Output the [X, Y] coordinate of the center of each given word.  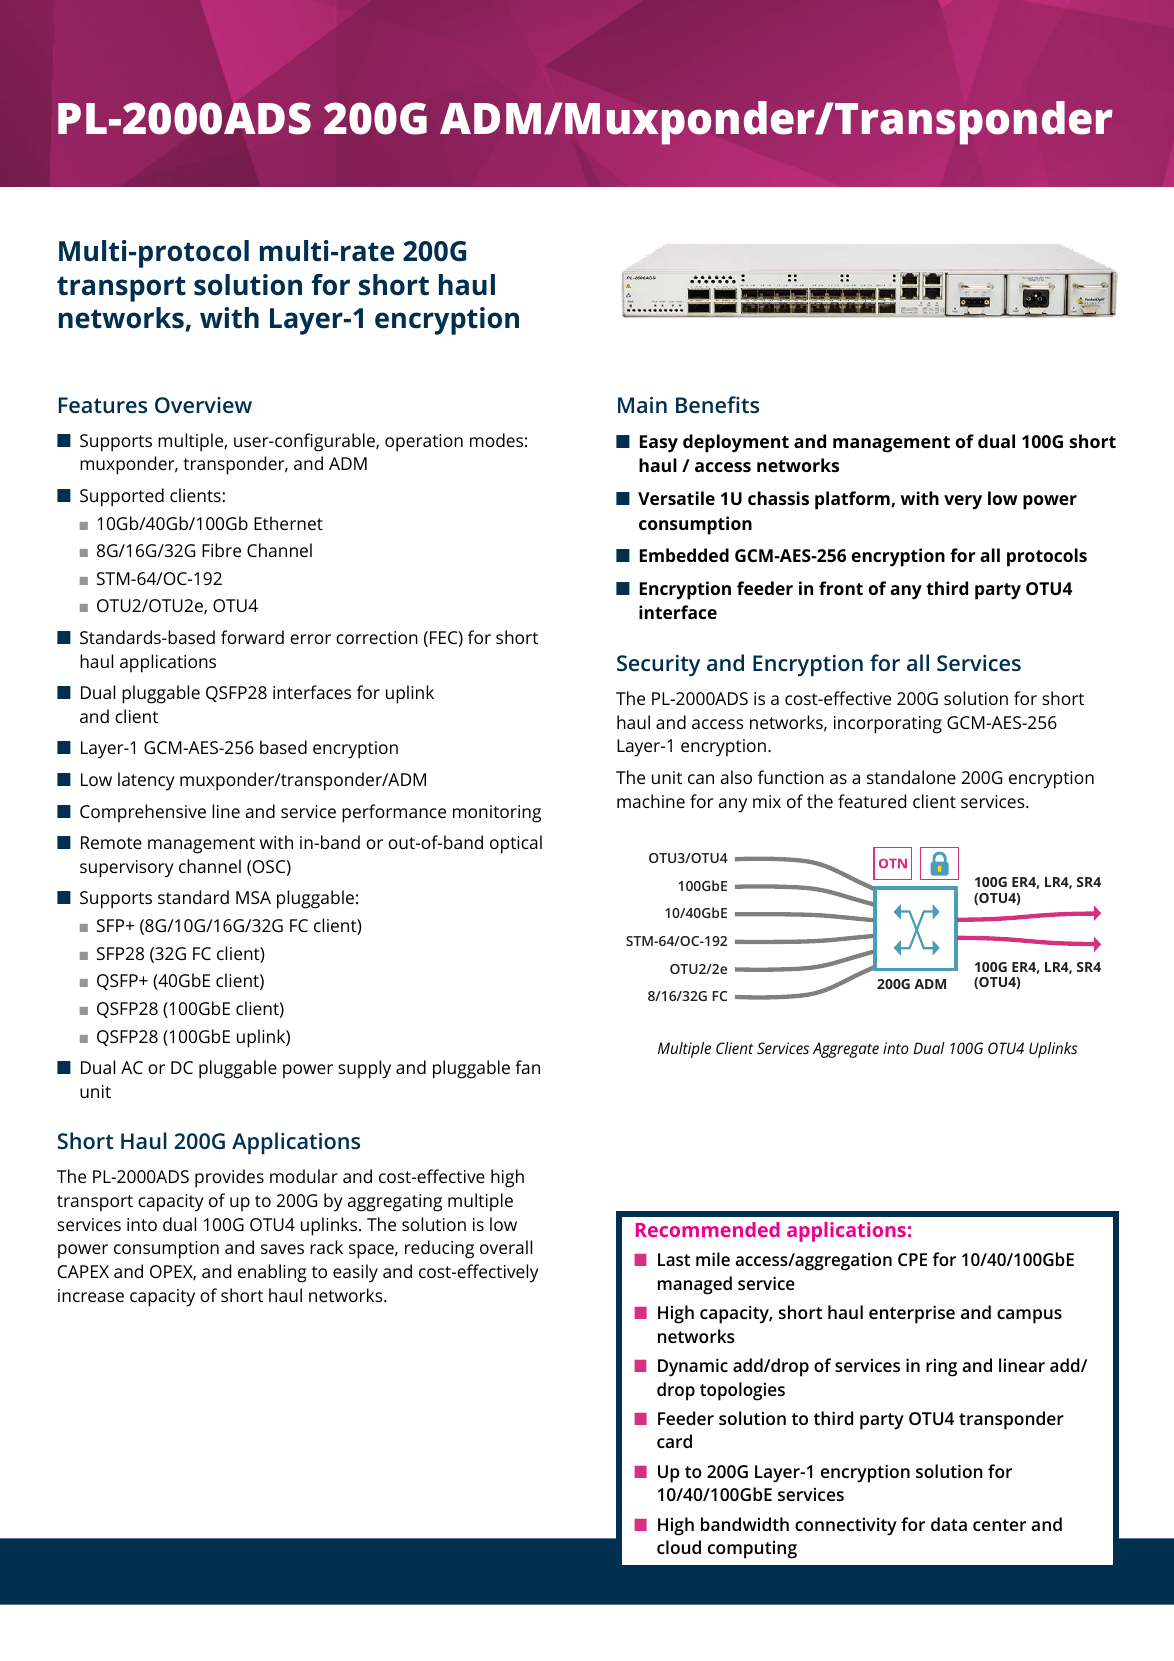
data [949, 1524]
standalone [911, 777]
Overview [203, 405]
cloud [679, 1547]
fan [527, 1067]
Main [642, 405]
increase [91, 1295]
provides [229, 1178]
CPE [912, 1259]
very [963, 502]
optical [516, 844]
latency [146, 781]
